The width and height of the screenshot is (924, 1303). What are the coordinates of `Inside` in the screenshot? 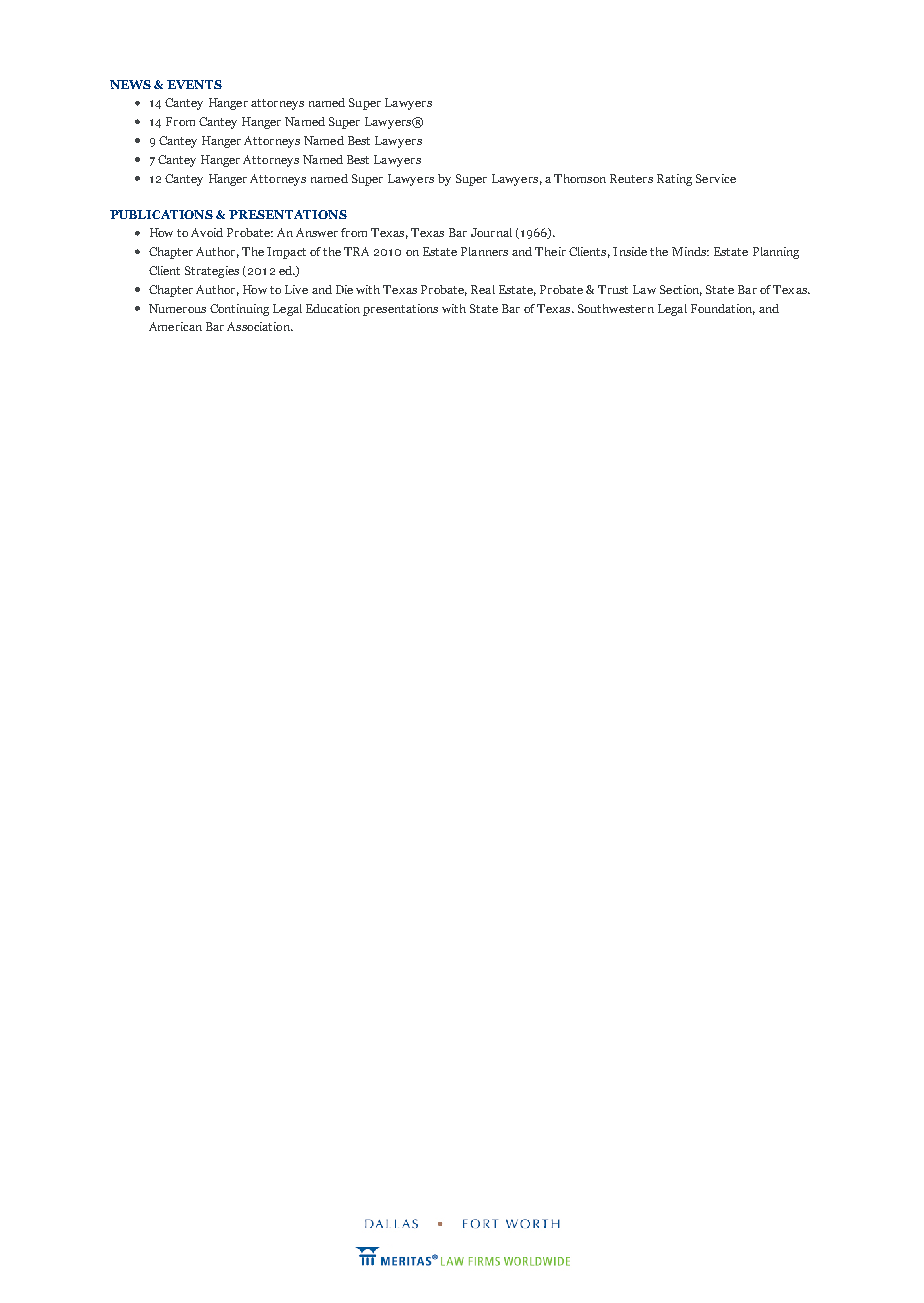 It's located at (630, 251).
